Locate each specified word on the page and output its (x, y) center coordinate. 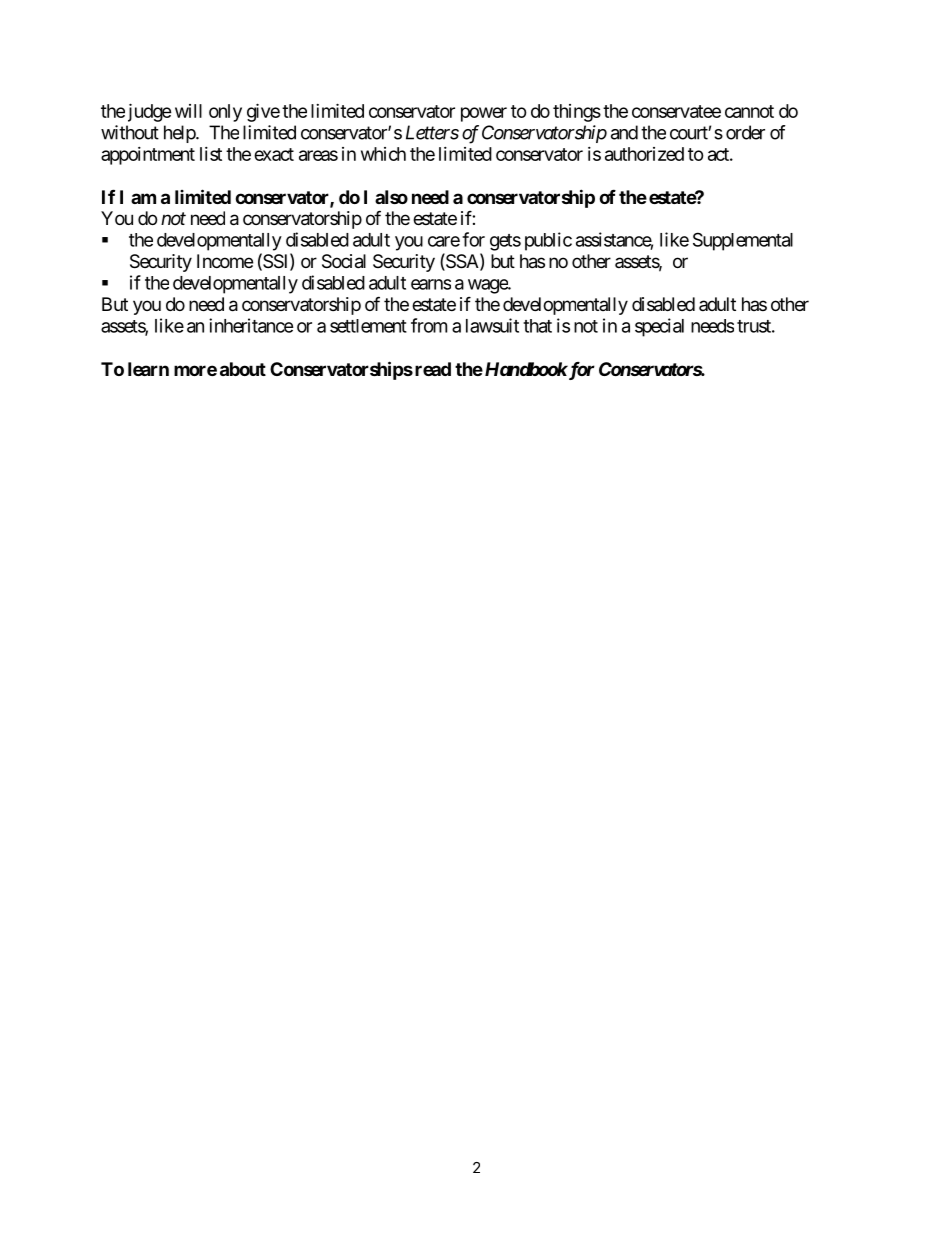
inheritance (251, 325)
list (211, 154)
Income (225, 261)
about (243, 369)
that (537, 326)
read (433, 369)
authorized (644, 154)
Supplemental (743, 241)
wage (488, 286)
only (225, 113)
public (548, 241)
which (383, 154)
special (659, 327)
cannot (749, 111)
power (484, 114)
